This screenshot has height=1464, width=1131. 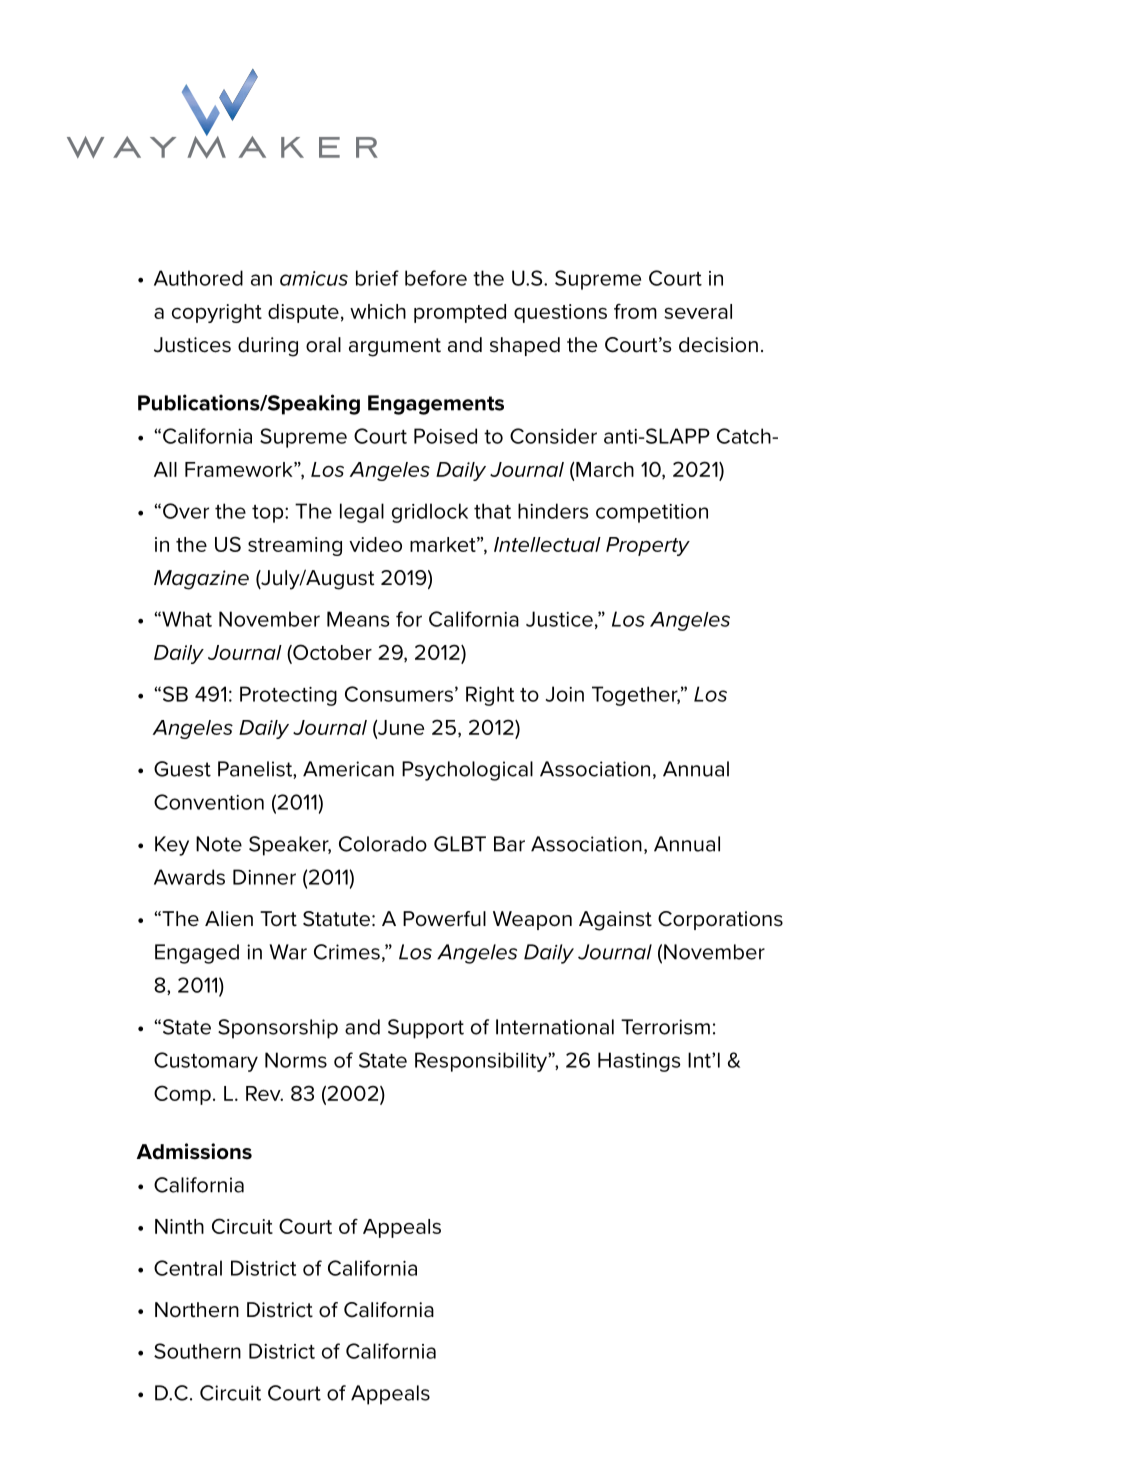 What do you see at coordinates (639, 1062) in the screenshot?
I see `Hastings` at bounding box center [639, 1062].
